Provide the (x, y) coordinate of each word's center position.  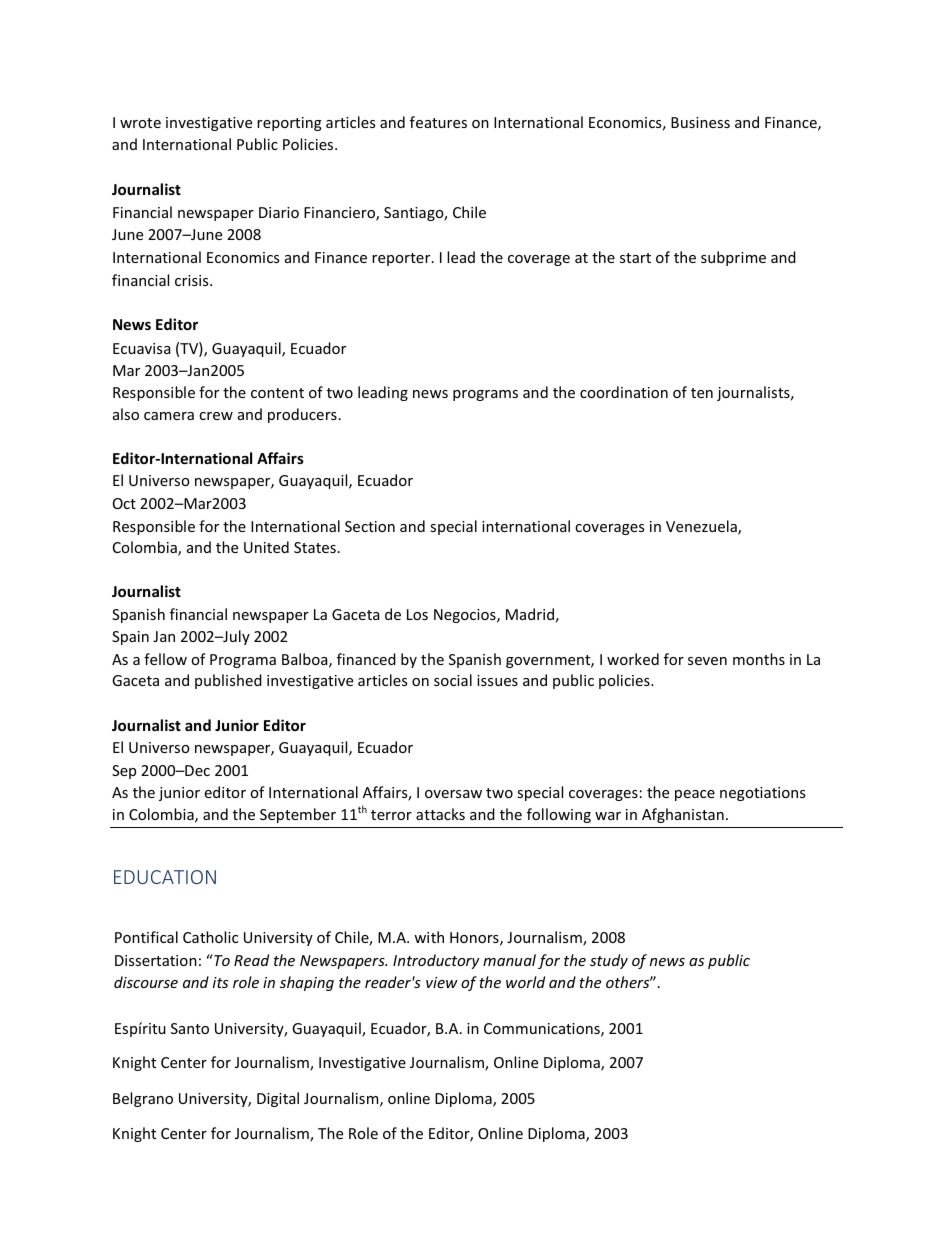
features (438, 122)
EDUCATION (165, 877)
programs (485, 395)
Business (700, 122)
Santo (190, 1028)
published (228, 681)
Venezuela (702, 527)
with (429, 937)
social (453, 680)
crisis (193, 280)
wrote (140, 123)
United (266, 547)
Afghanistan (683, 815)
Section (370, 526)
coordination (624, 392)
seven (707, 661)
